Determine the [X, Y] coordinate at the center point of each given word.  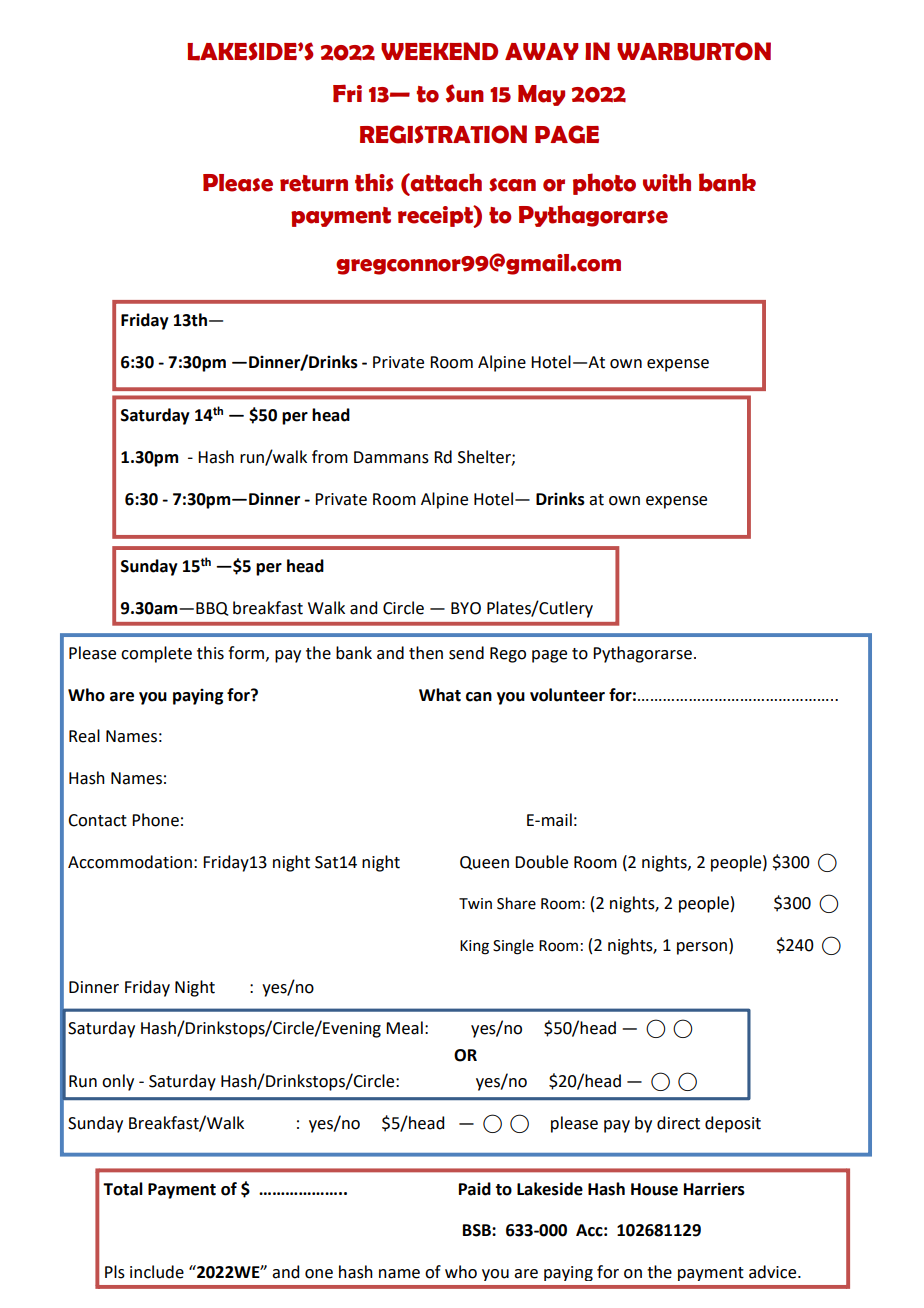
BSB [478, 1230]
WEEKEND [439, 51]
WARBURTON [694, 51]
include [157, 1272]
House [654, 1189]
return [314, 183]
